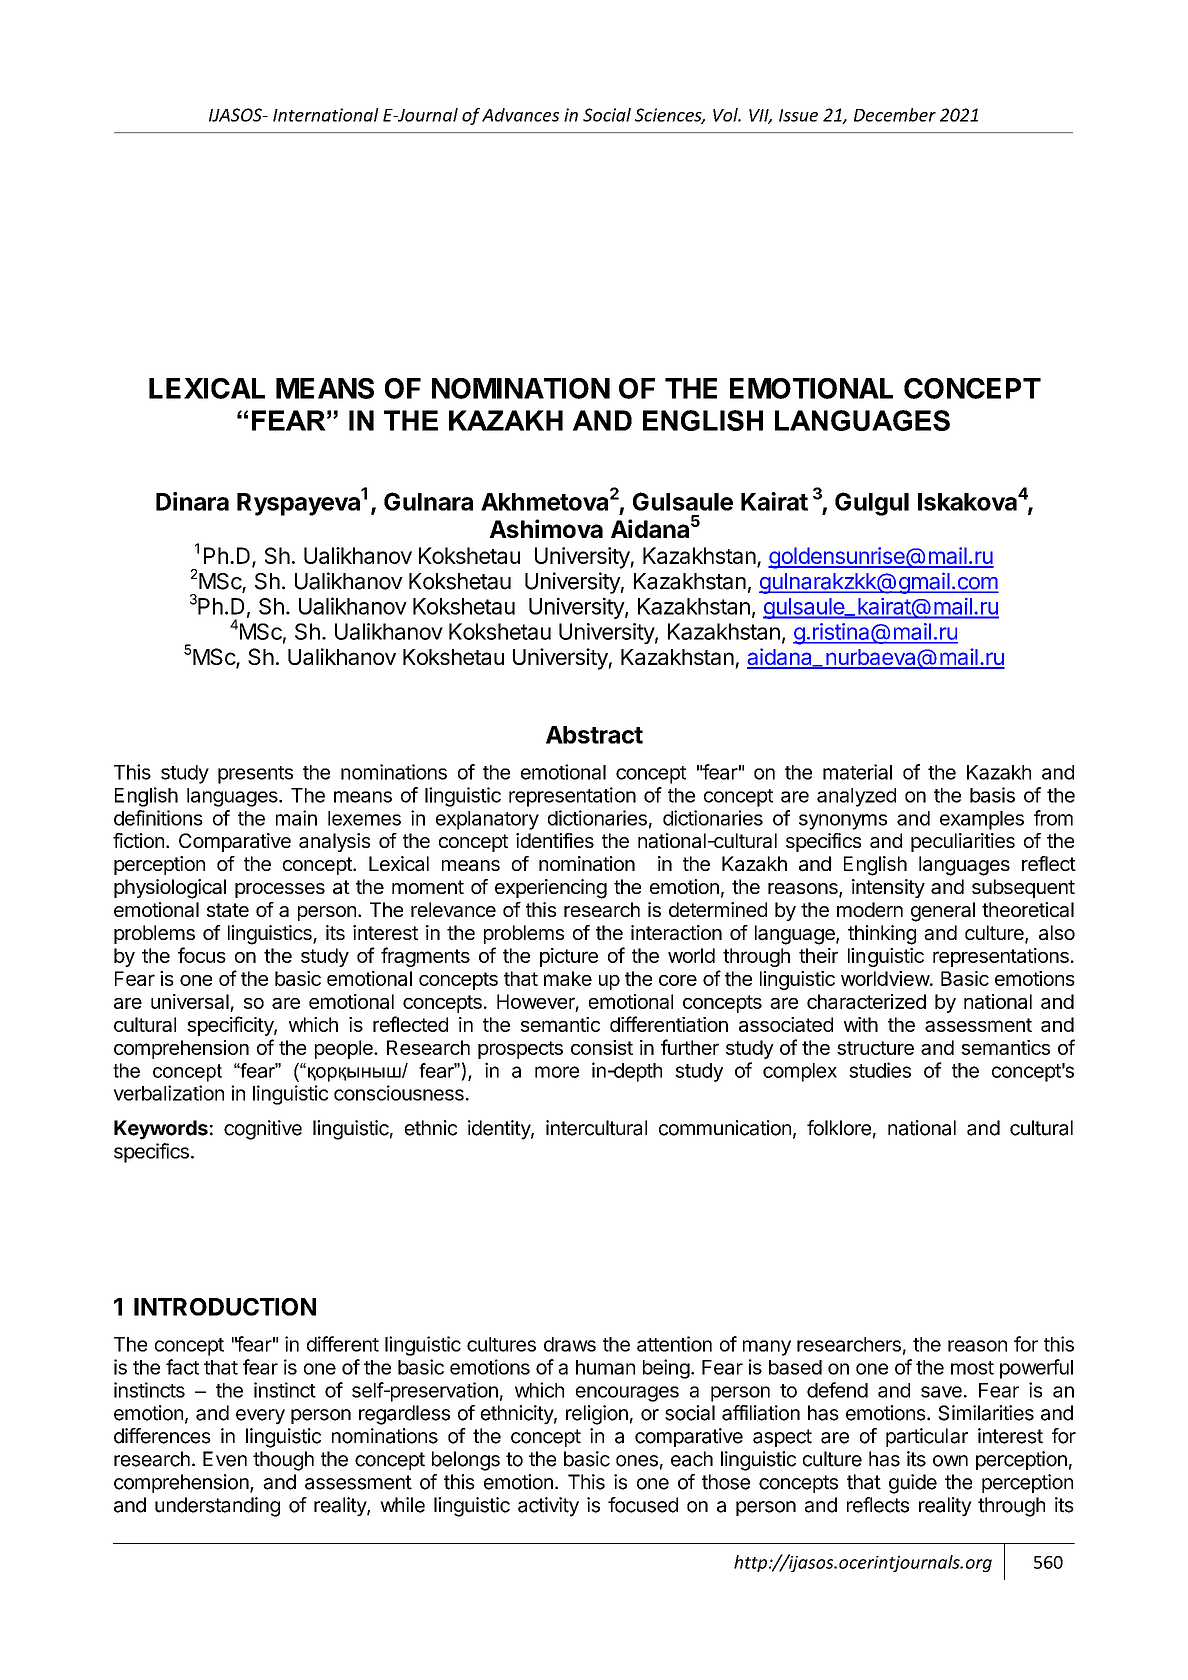 The width and height of the screenshot is (1188, 1680). What do you see at coordinates (255, 775) in the screenshot?
I see `presents` at bounding box center [255, 775].
